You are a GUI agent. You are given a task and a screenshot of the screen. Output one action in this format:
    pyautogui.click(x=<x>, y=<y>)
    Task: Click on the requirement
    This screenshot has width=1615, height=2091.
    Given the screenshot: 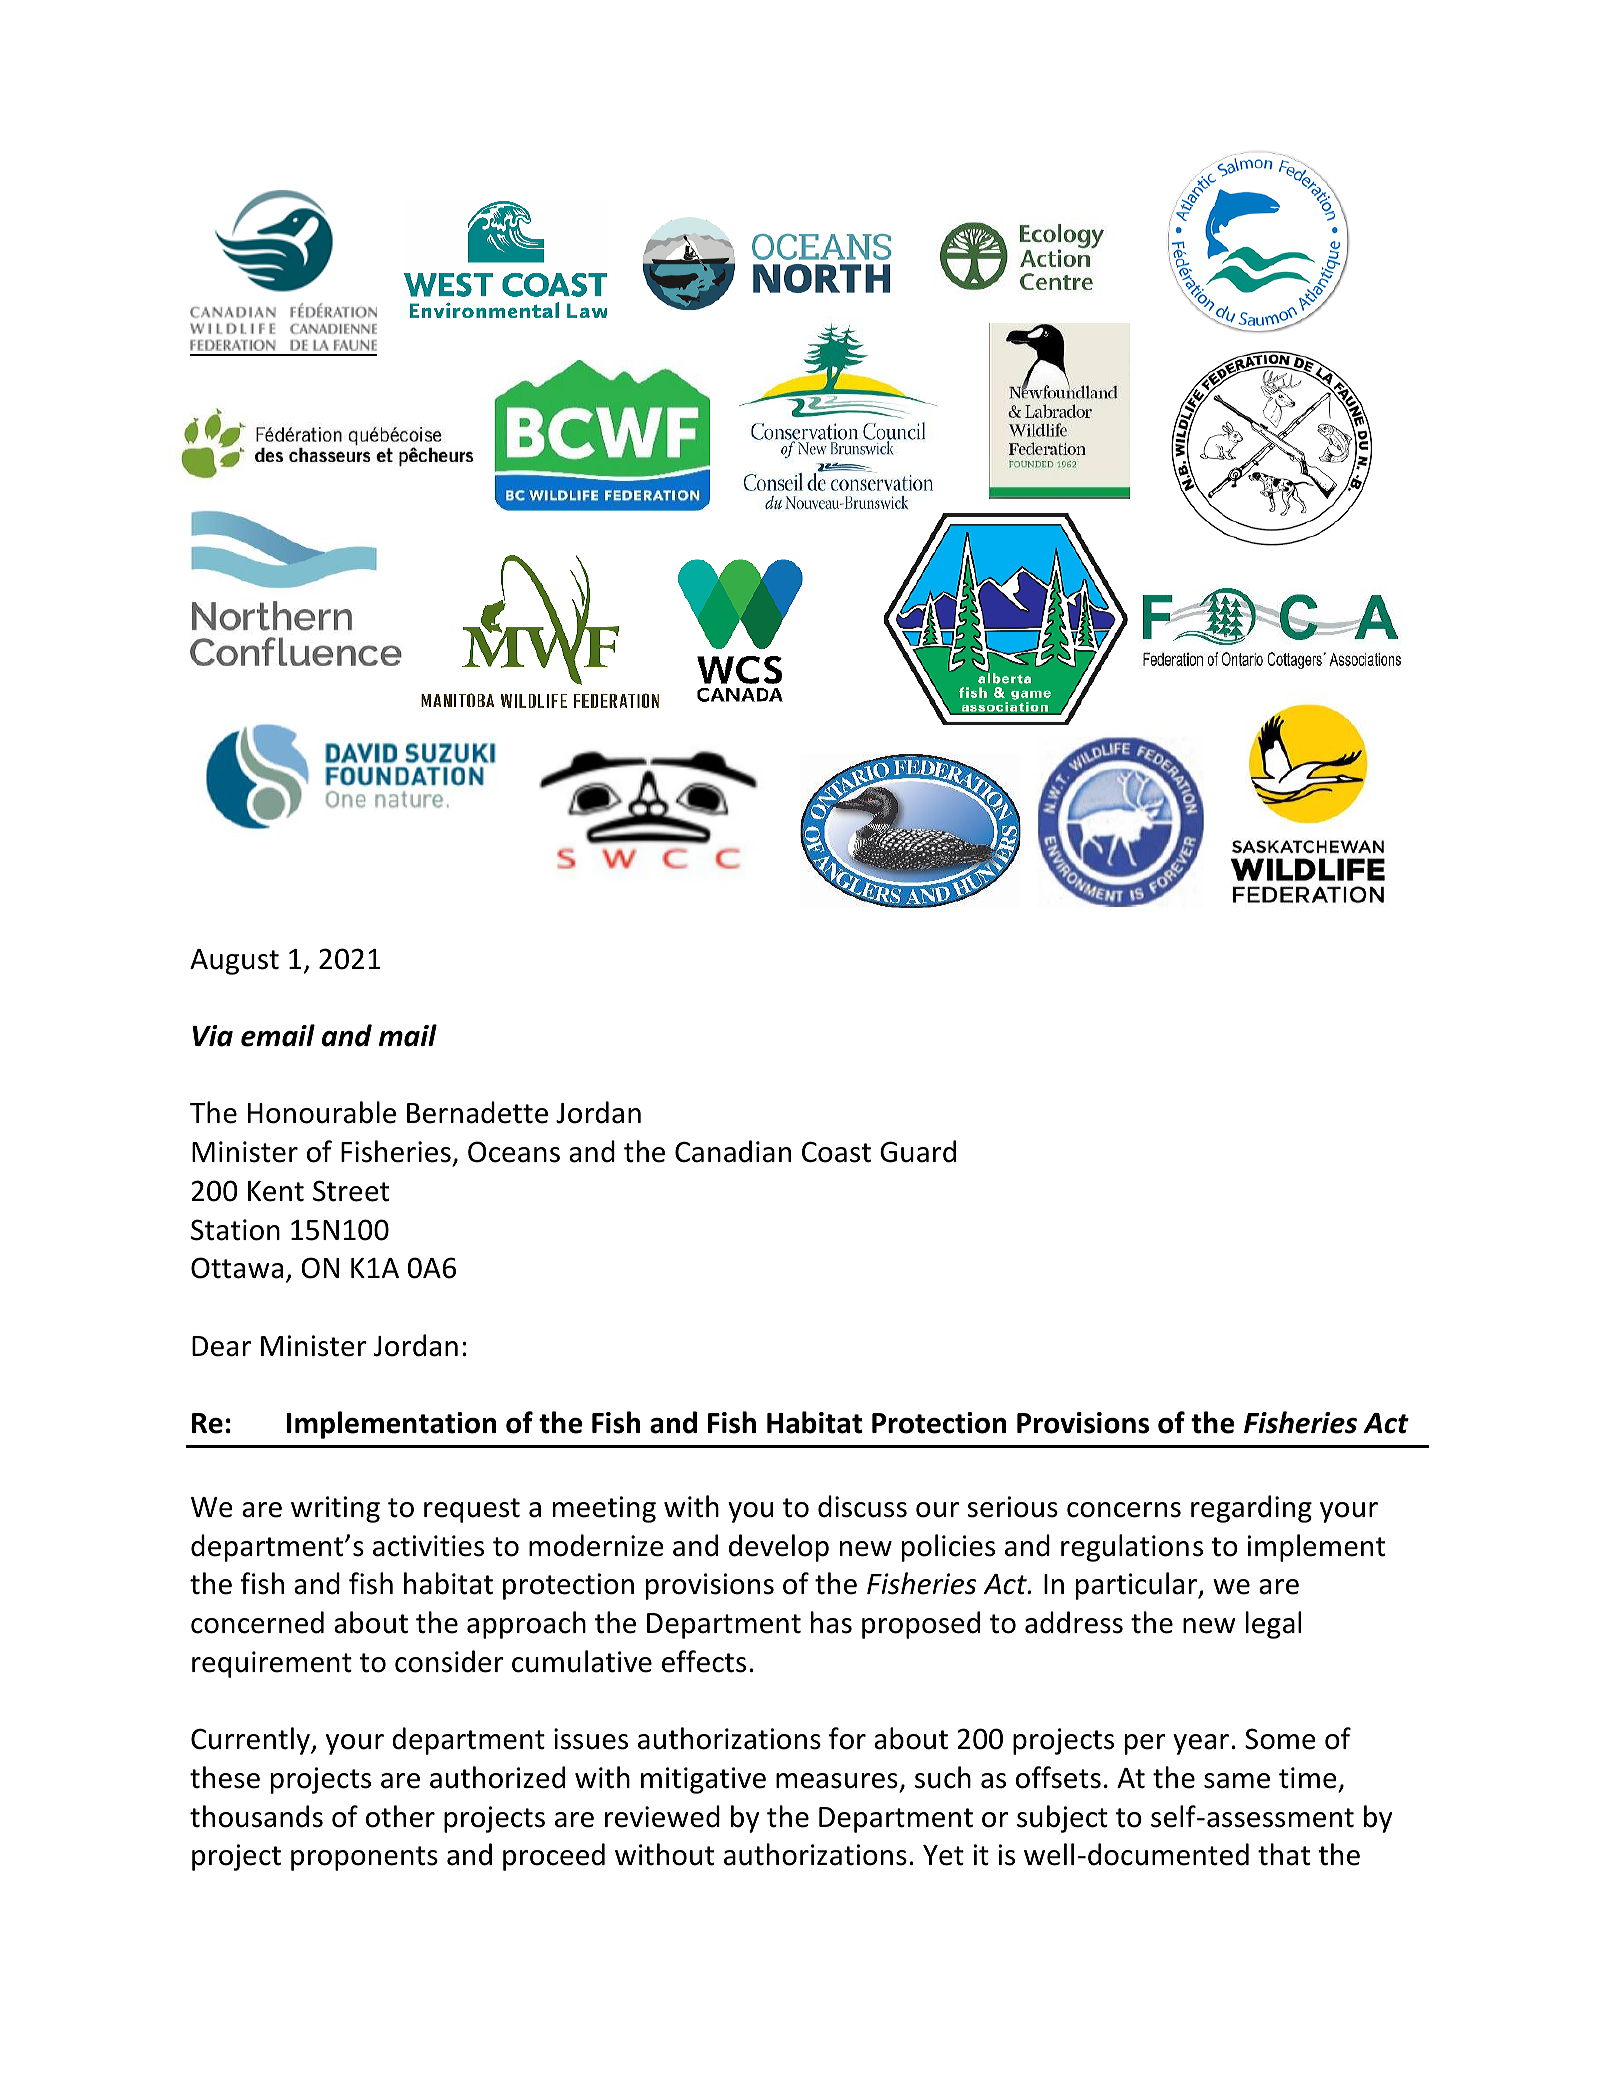 What is the action you would take?
    pyautogui.click(x=272, y=1664)
